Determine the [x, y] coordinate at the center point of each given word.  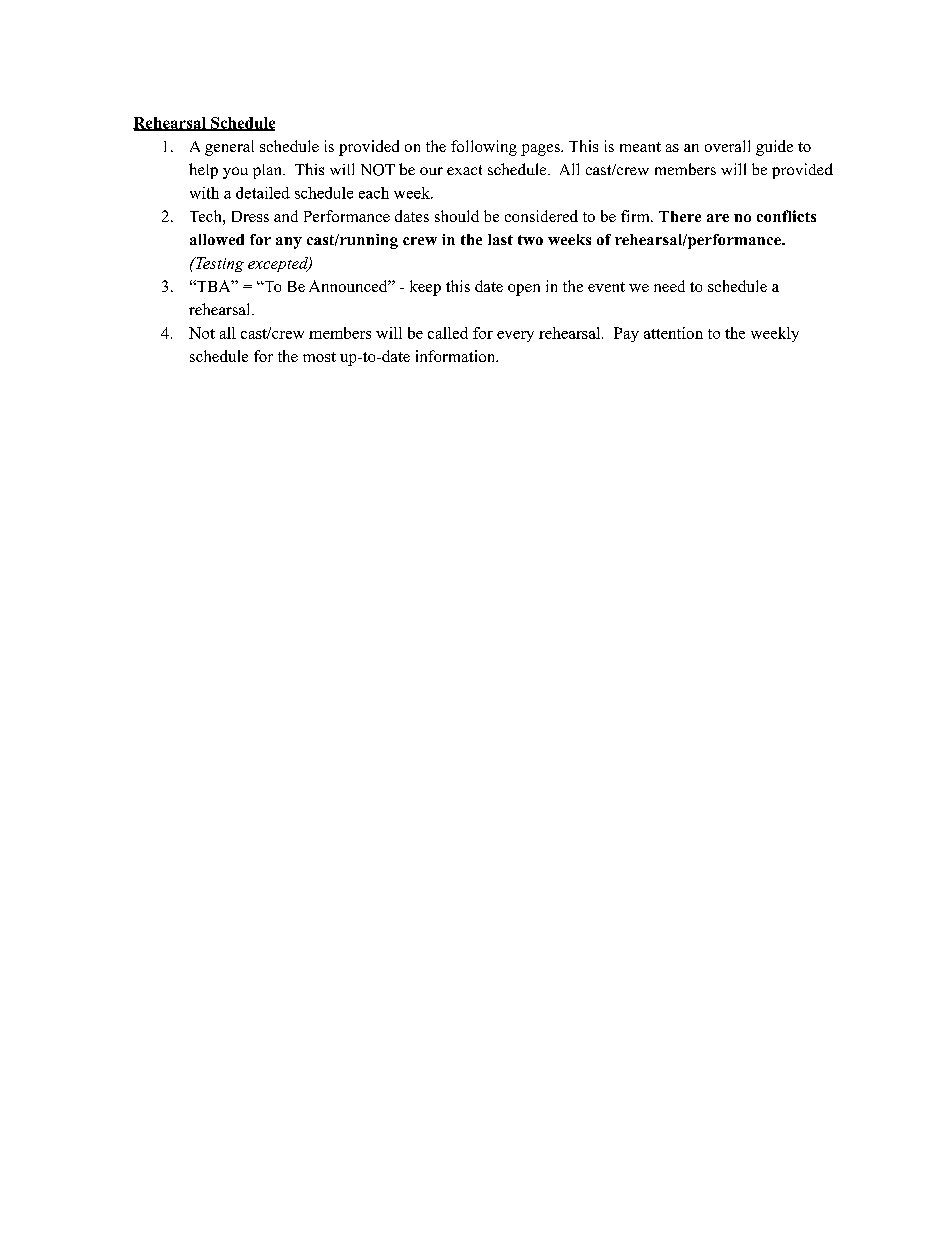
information [457, 356]
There [680, 216]
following [484, 148]
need [669, 286]
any [289, 243]
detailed [263, 193]
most [319, 357]
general [229, 148]
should [457, 216]
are [718, 218]
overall [727, 146]
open [524, 290]
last [500, 239]
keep [425, 288]
